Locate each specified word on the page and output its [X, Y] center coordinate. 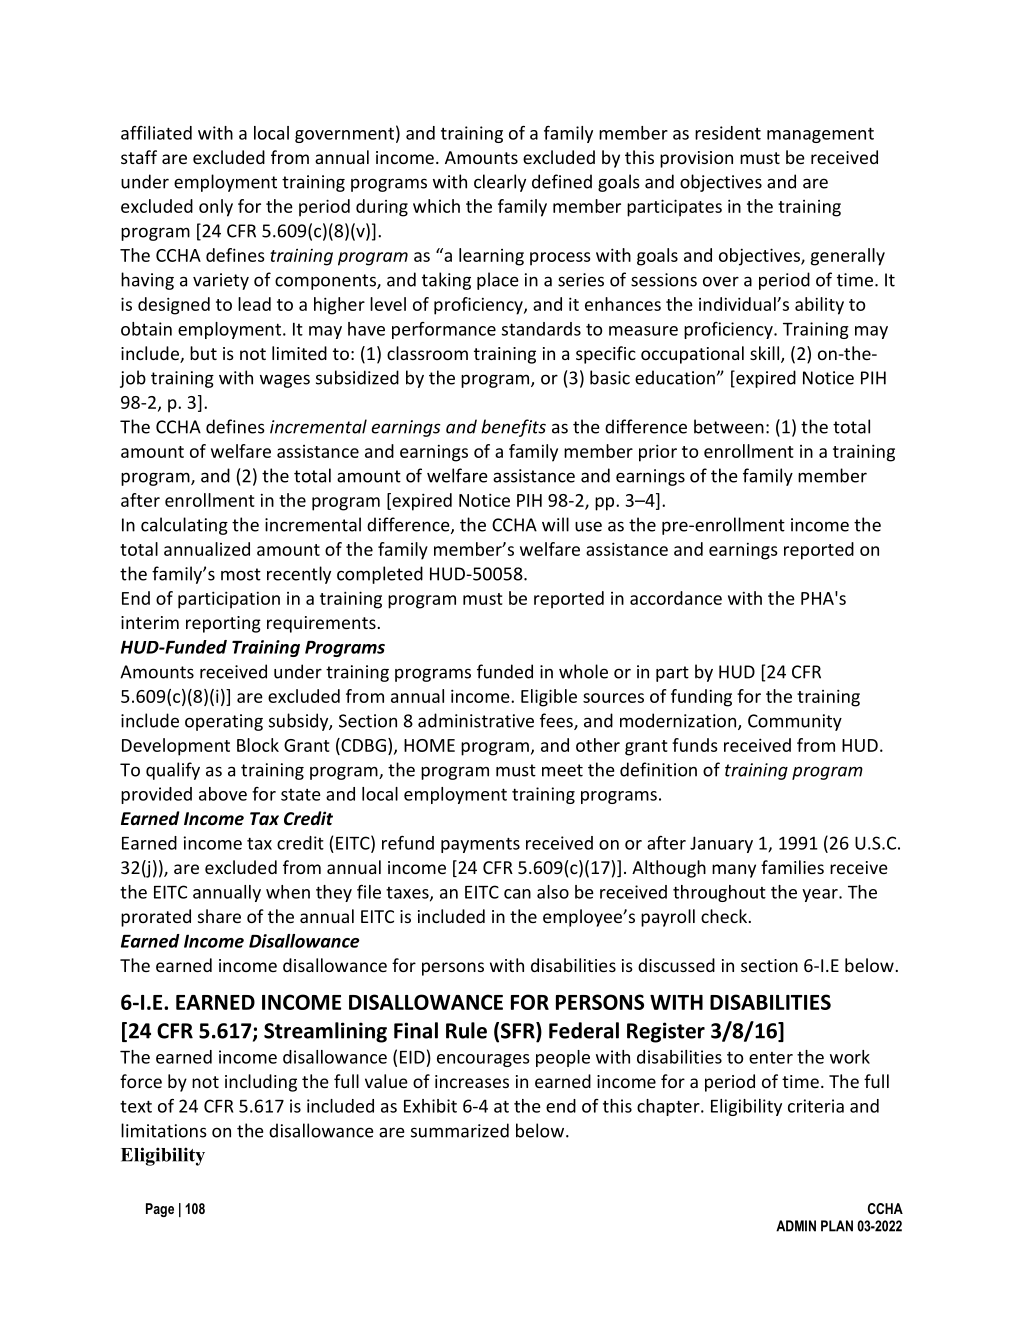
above [223, 794]
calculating [184, 526]
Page [160, 1210]
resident [728, 133]
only [216, 208]
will [555, 524]
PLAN [837, 1226]
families [792, 867]
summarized [460, 1130]
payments [480, 845]
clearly [500, 183]
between [729, 426]
